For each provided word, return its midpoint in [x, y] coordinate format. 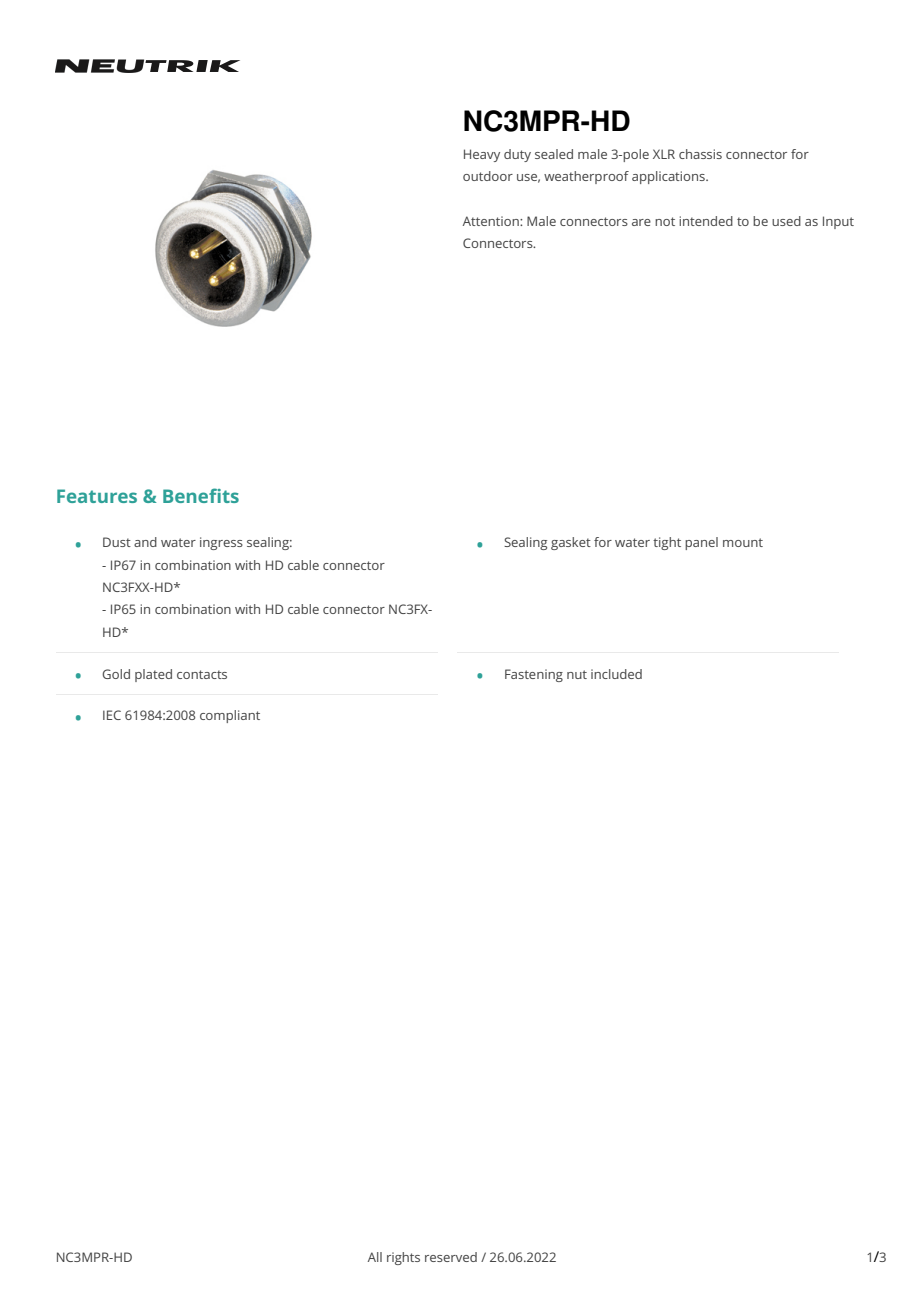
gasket [571, 543]
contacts [202, 674]
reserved [451, 1257]
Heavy [482, 155]
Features [97, 496]
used [786, 221]
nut [577, 674]
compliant [230, 716]
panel [701, 543]
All [375, 1257]
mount [743, 542]
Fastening [534, 675]
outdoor [488, 176]
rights [403, 1258]
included [616, 674]
